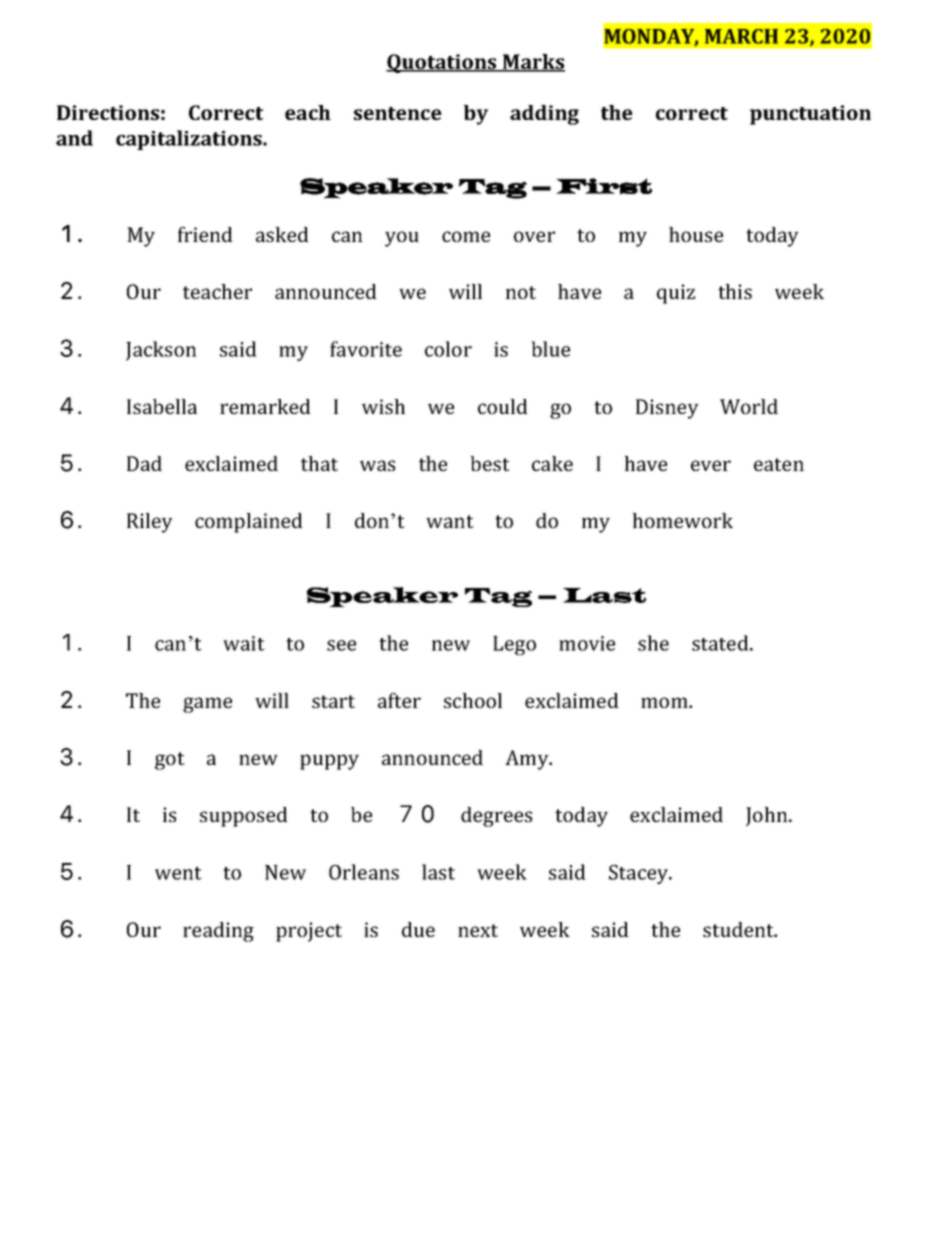 The height and width of the screenshot is (1233, 952). Describe the element at coordinates (144, 463) in the screenshot. I see `Dad` at that location.
